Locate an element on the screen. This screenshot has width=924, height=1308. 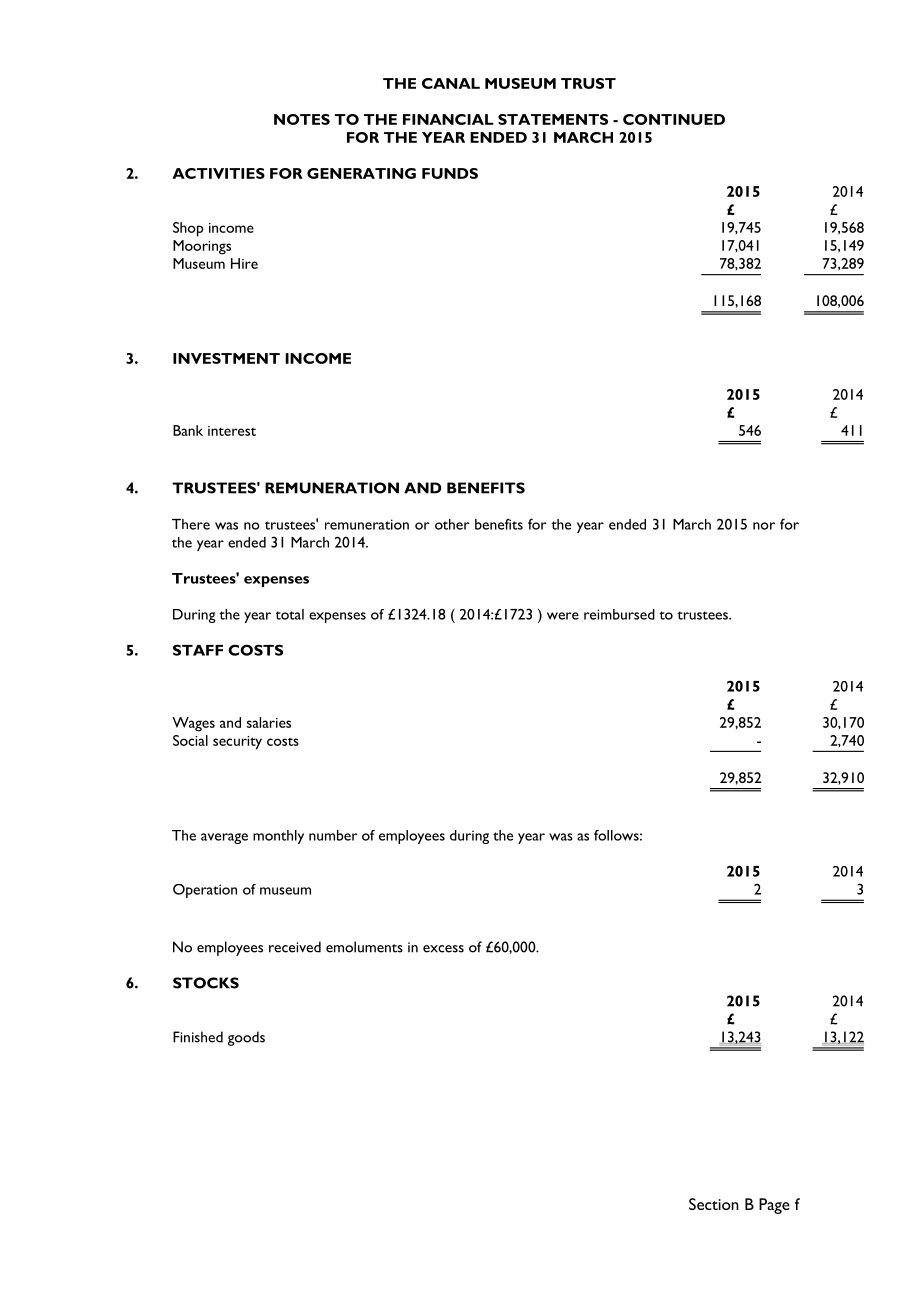
FINANCIAL is located at coordinates (448, 119).
